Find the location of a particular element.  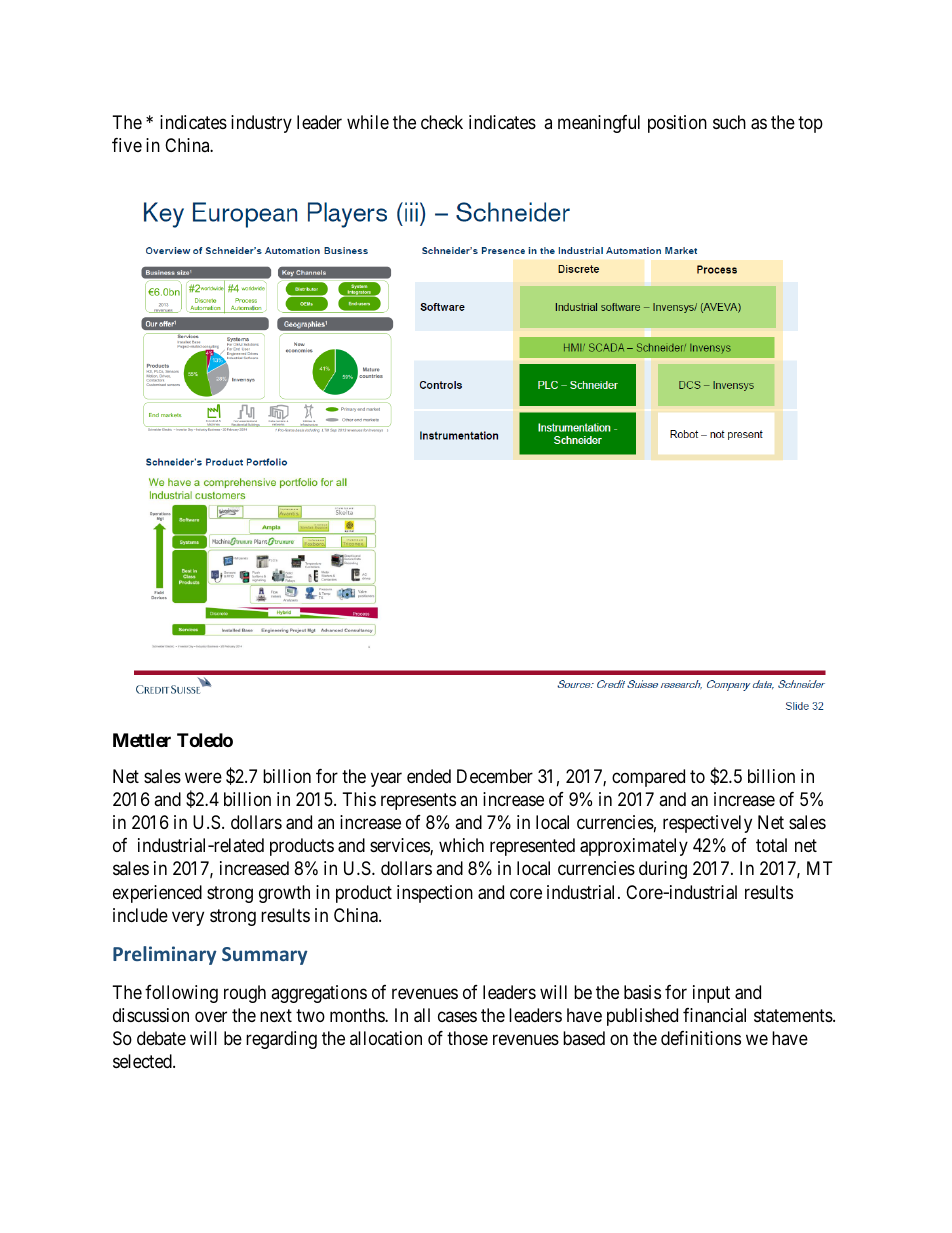

those is located at coordinates (467, 1038).
